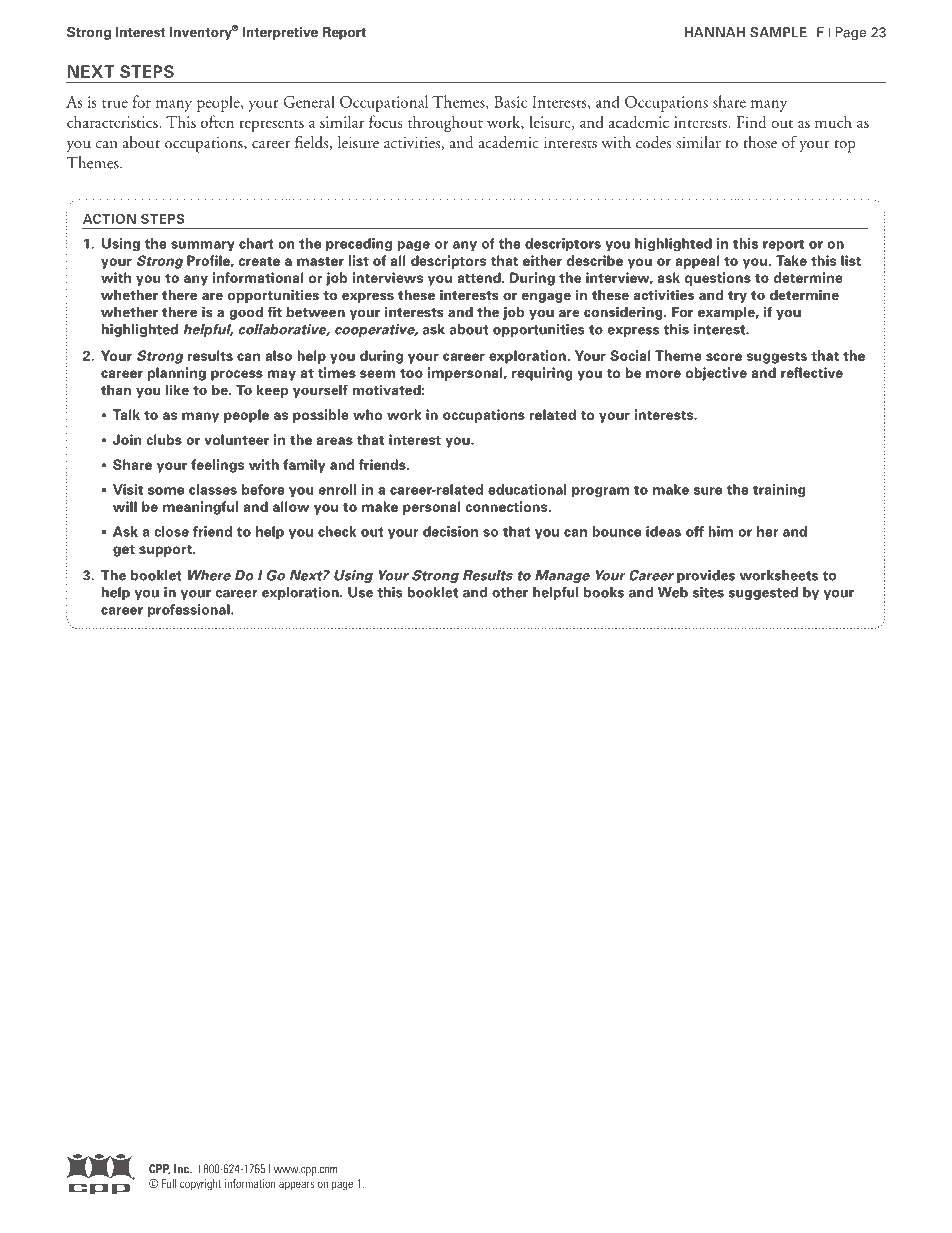  I want to click on planning, so click(177, 374).
